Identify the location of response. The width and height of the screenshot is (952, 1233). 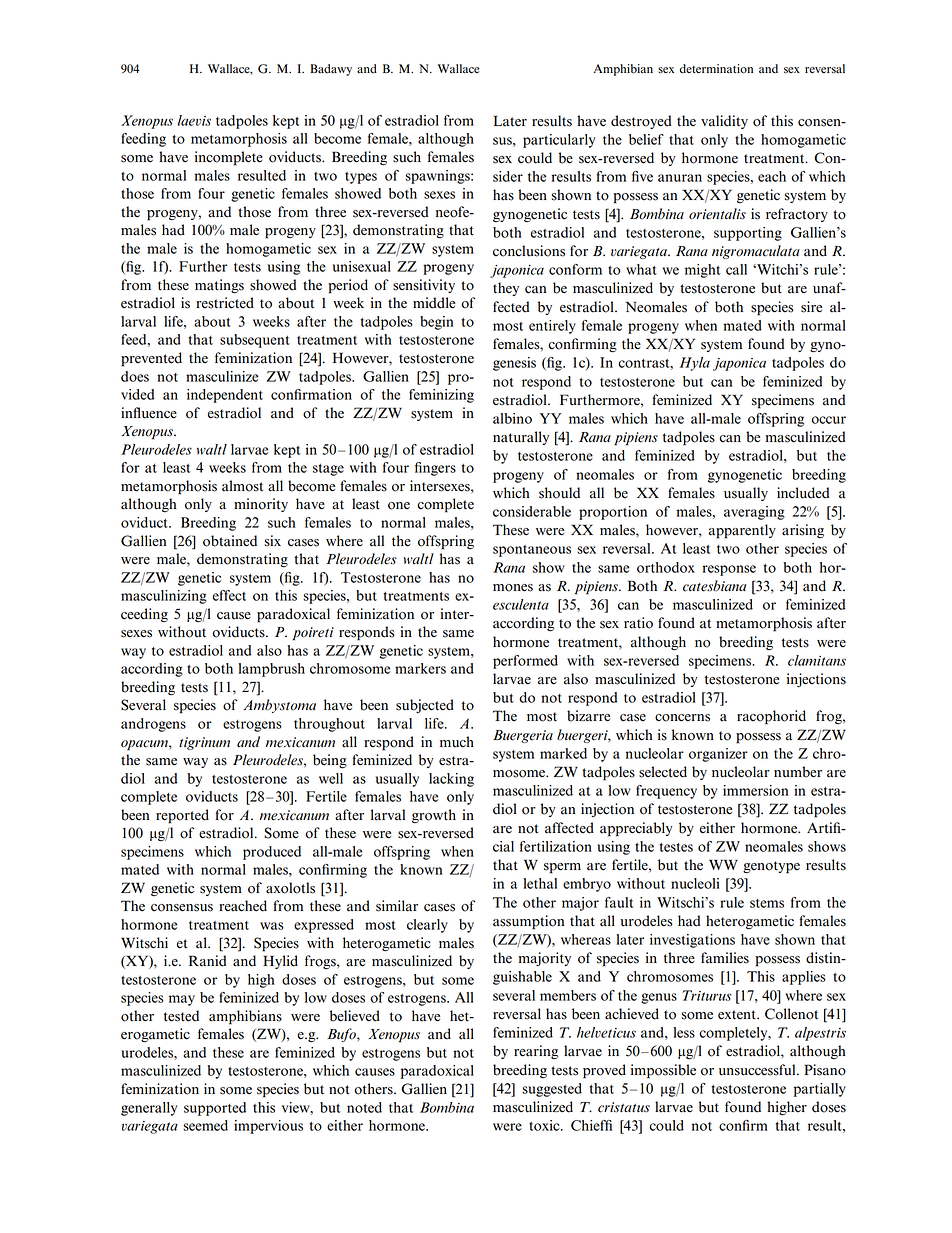
(729, 570).
